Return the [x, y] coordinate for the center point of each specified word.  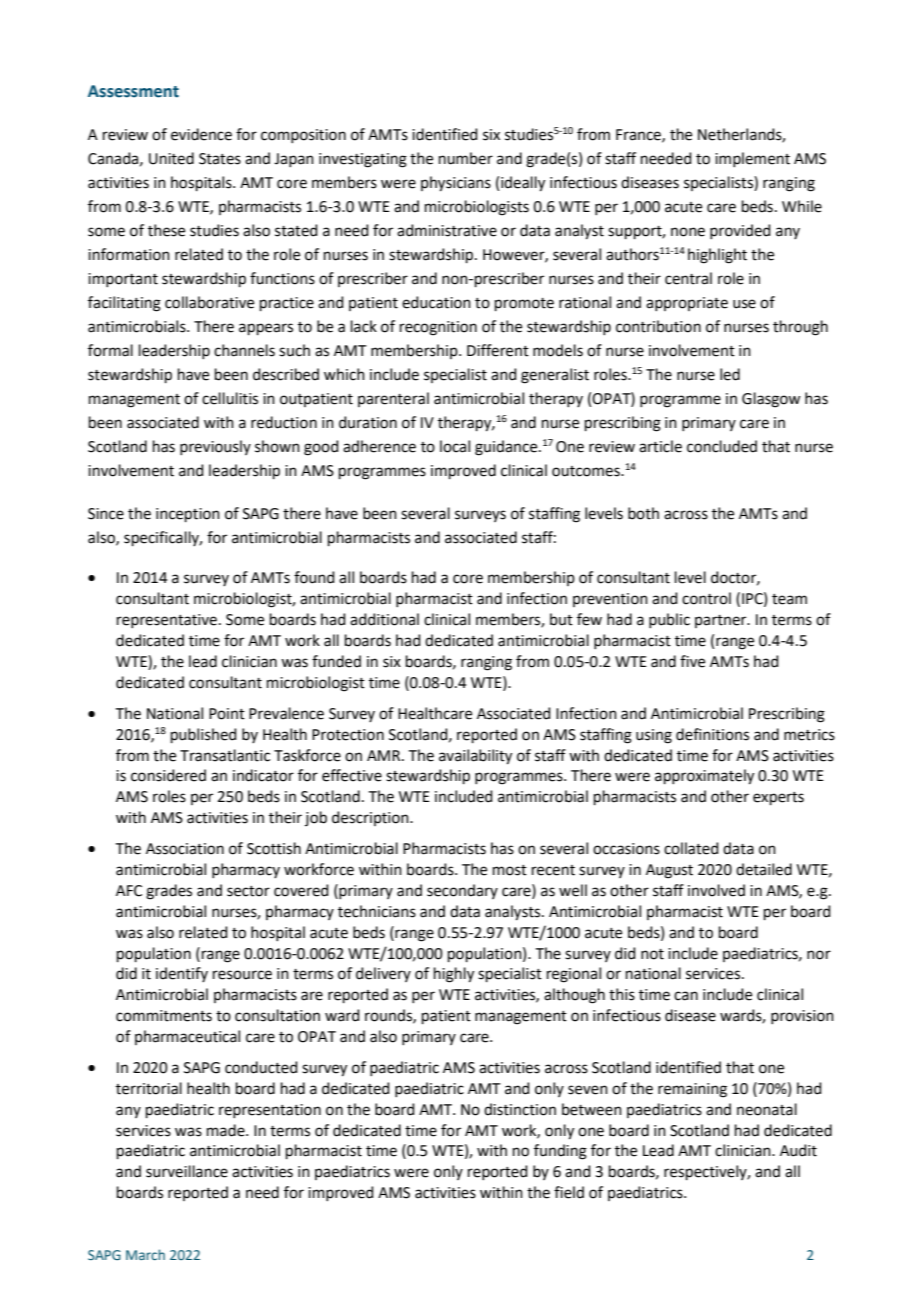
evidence [201, 134]
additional [384, 619]
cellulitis [230, 398]
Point [227, 714]
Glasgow [771, 400]
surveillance [187, 1171]
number [466, 158]
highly [454, 975]
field [569, 1192]
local [455, 446]
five [692, 661]
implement [752, 159]
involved [716, 890]
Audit [798, 1150]
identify [182, 974]
